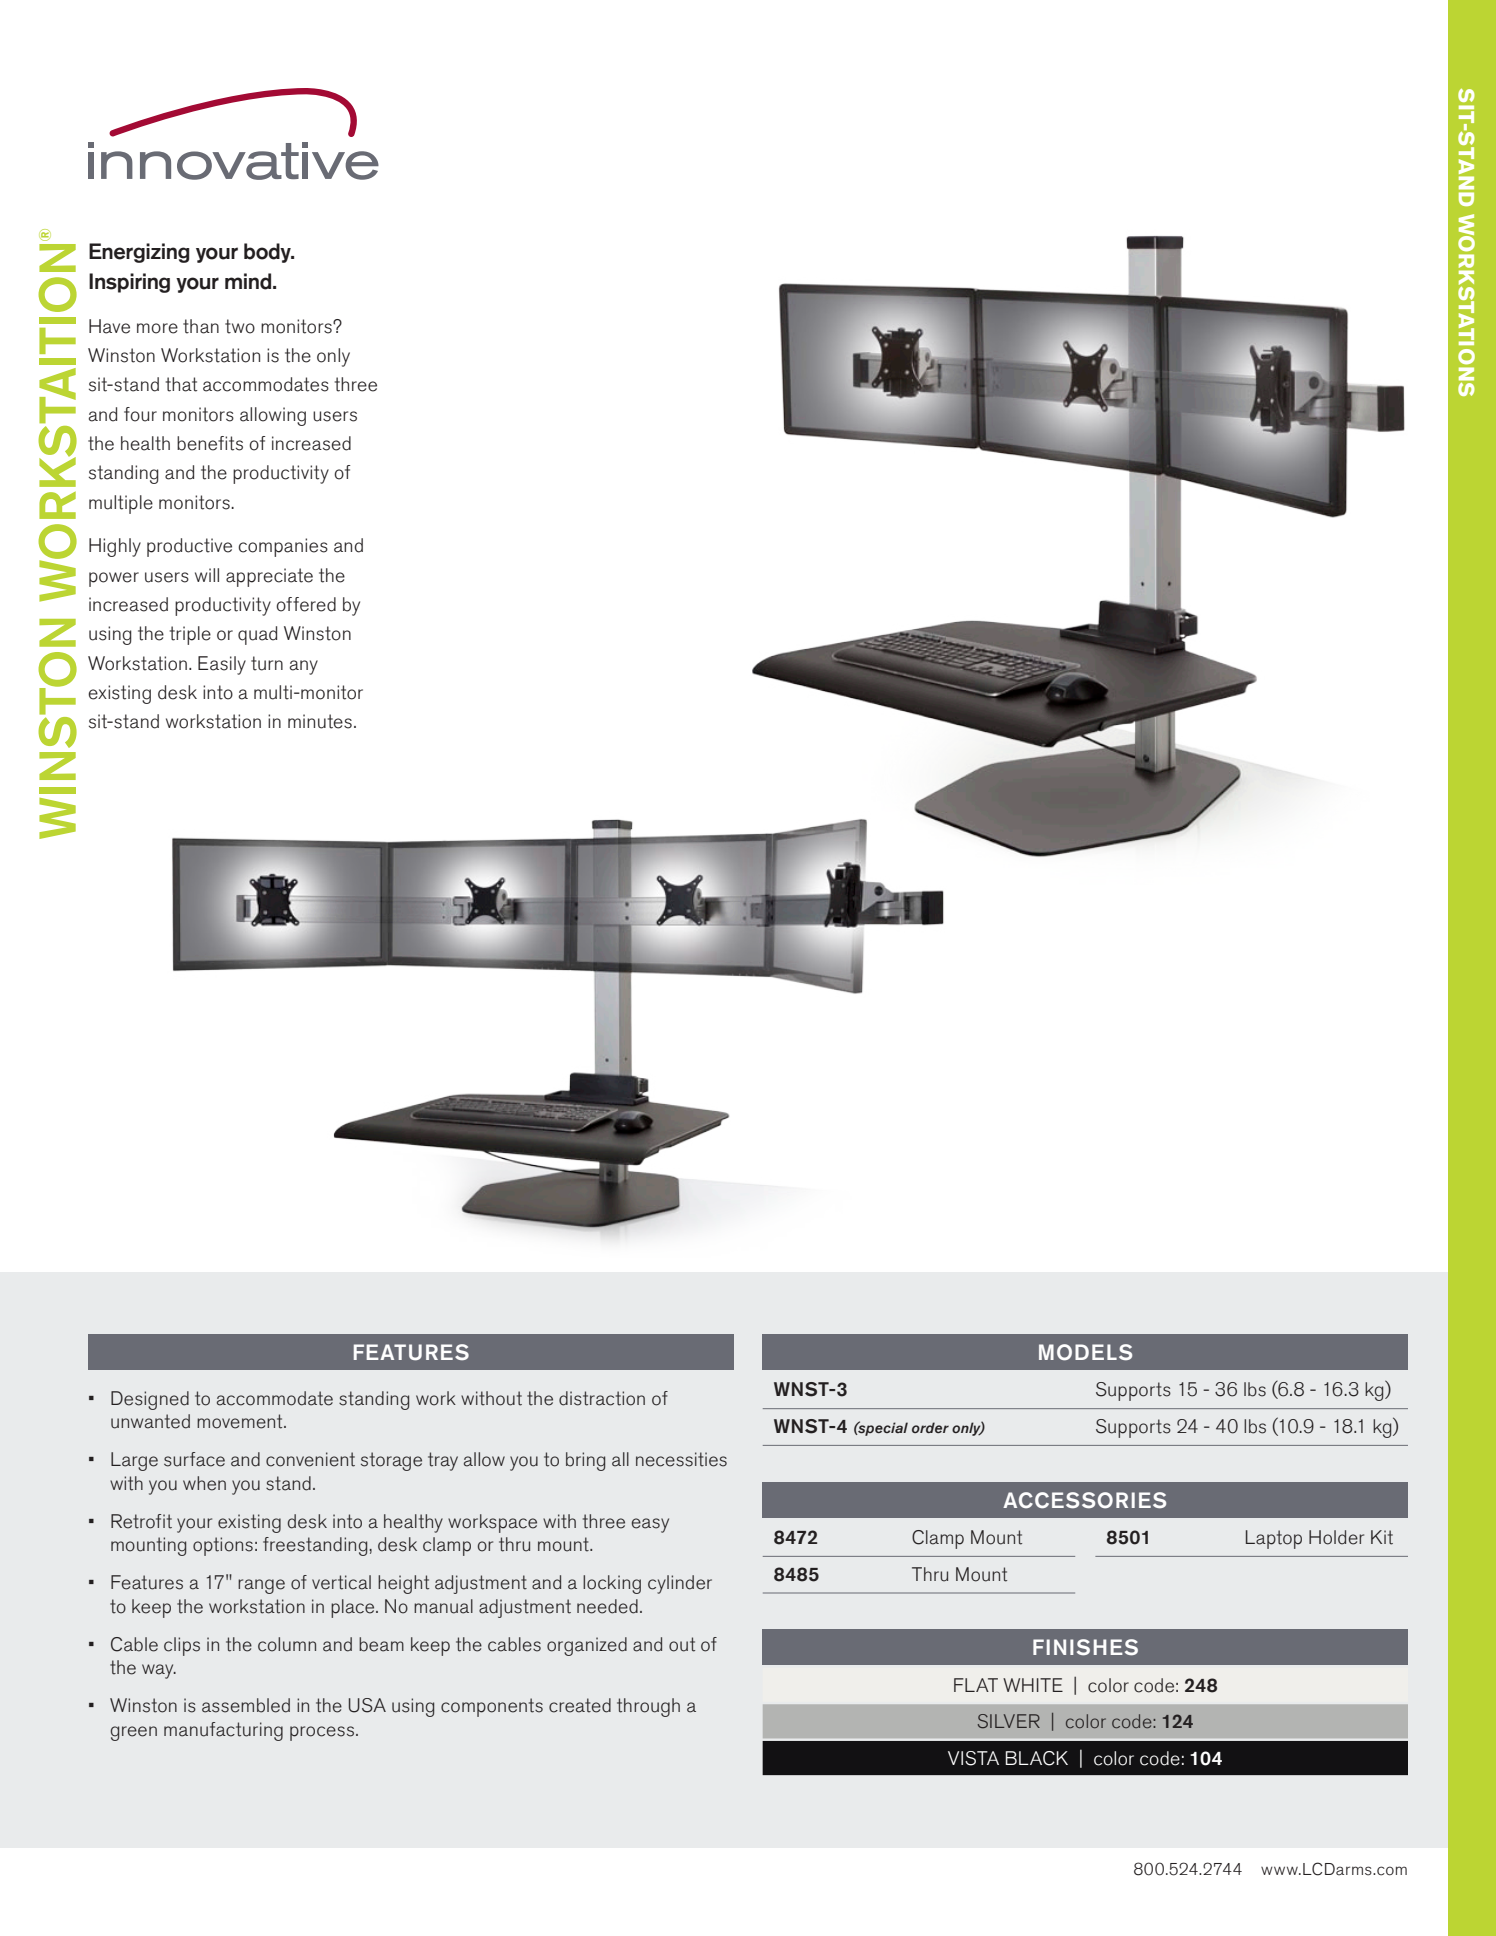 This document has height=1936, width=1496. Describe the element at coordinates (320, 721) in the document. I see `minutes` at that location.
